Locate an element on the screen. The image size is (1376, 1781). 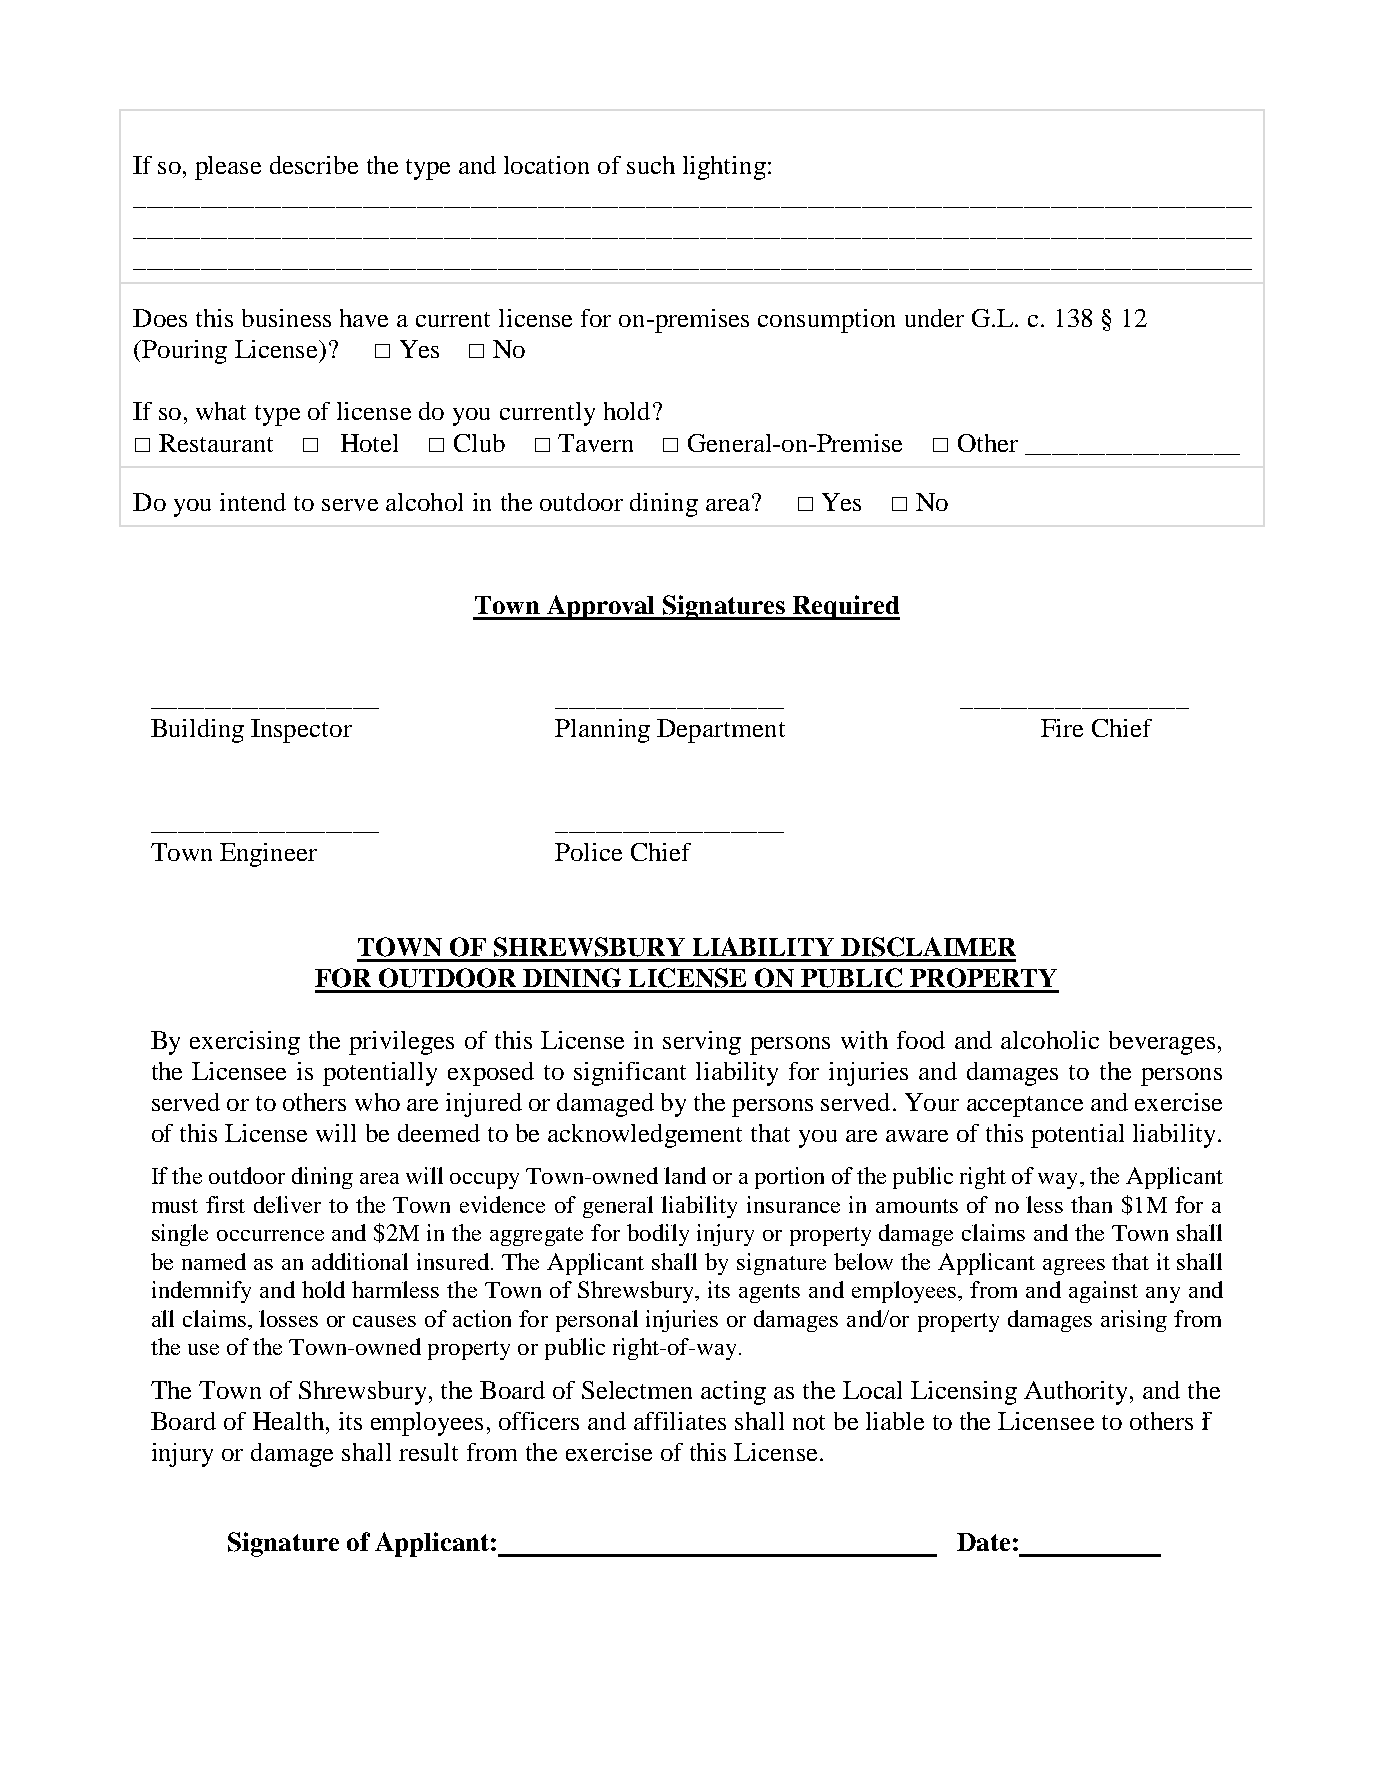
Health is located at coordinates (288, 1421).
